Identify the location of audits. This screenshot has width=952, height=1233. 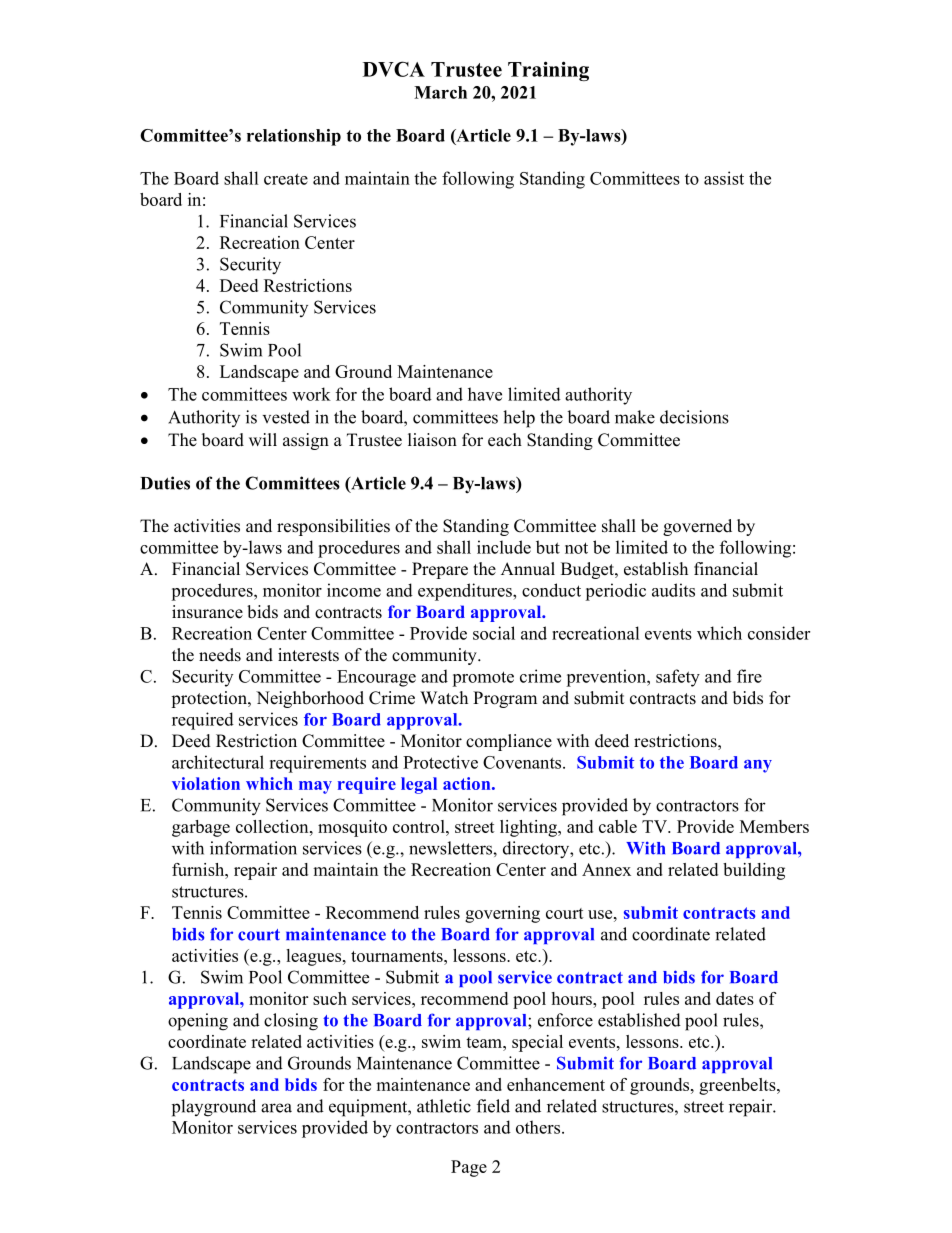
(673, 590).
